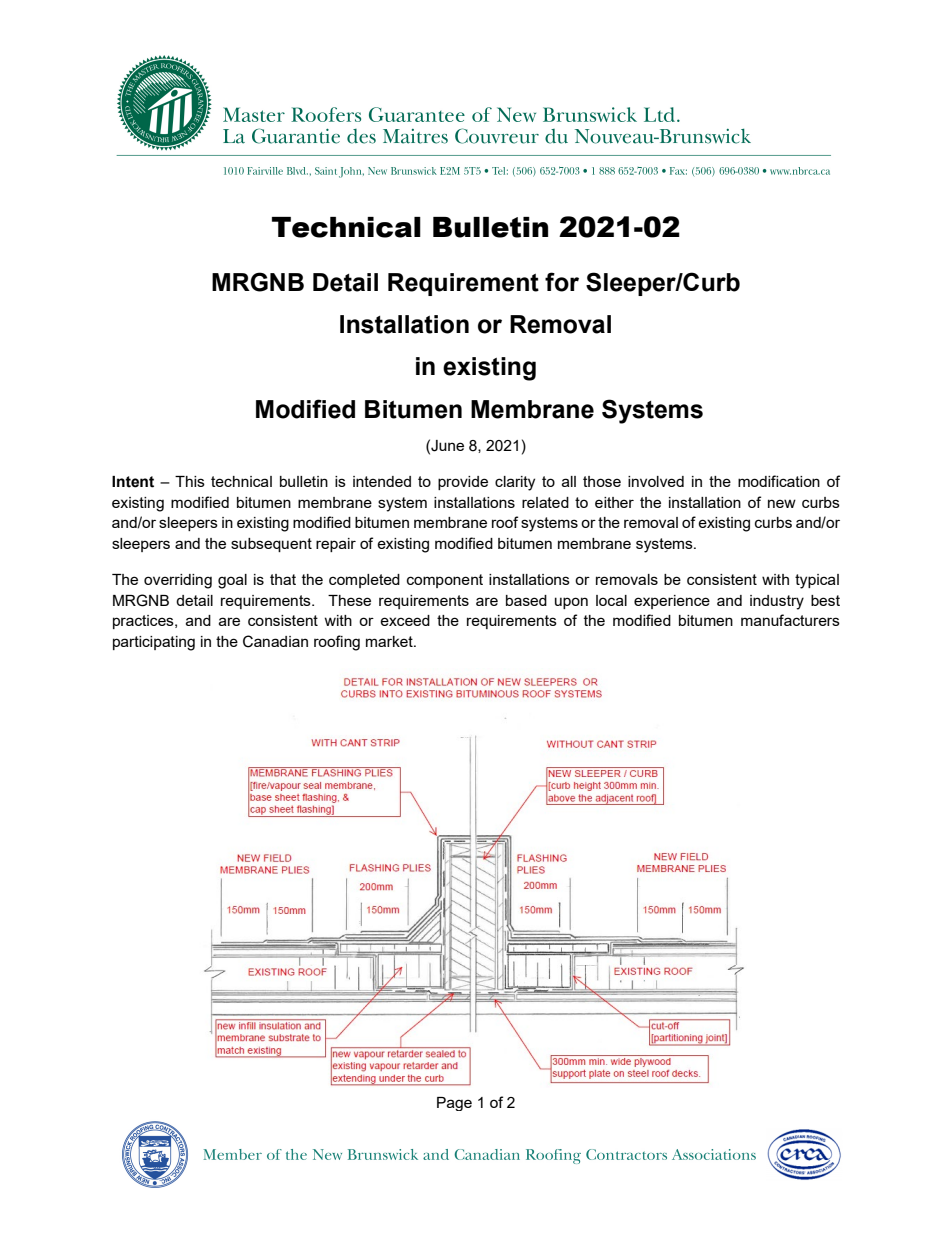 The width and height of the screenshot is (952, 1233). What do you see at coordinates (445, 581) in the screenshot?
I see `component` at bounding box center [445, 581].
